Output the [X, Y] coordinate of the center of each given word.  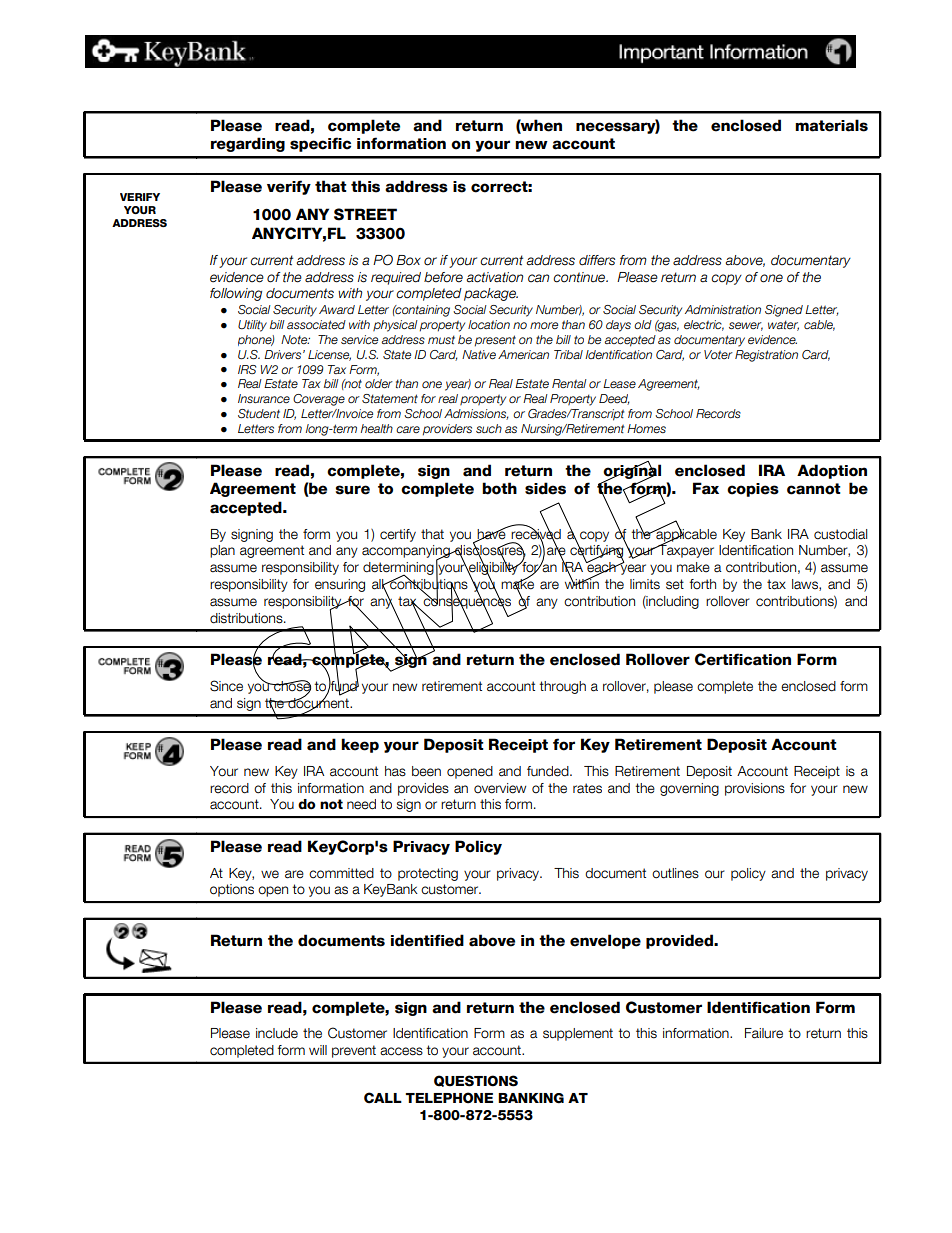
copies [753, 490]
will [318, 1050]
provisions [755, 789]
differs [597, 260]
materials [831, 125]
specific [320, 144]
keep [360, 745]
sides [545, 488]
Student [259, 414]
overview [500, 788]
